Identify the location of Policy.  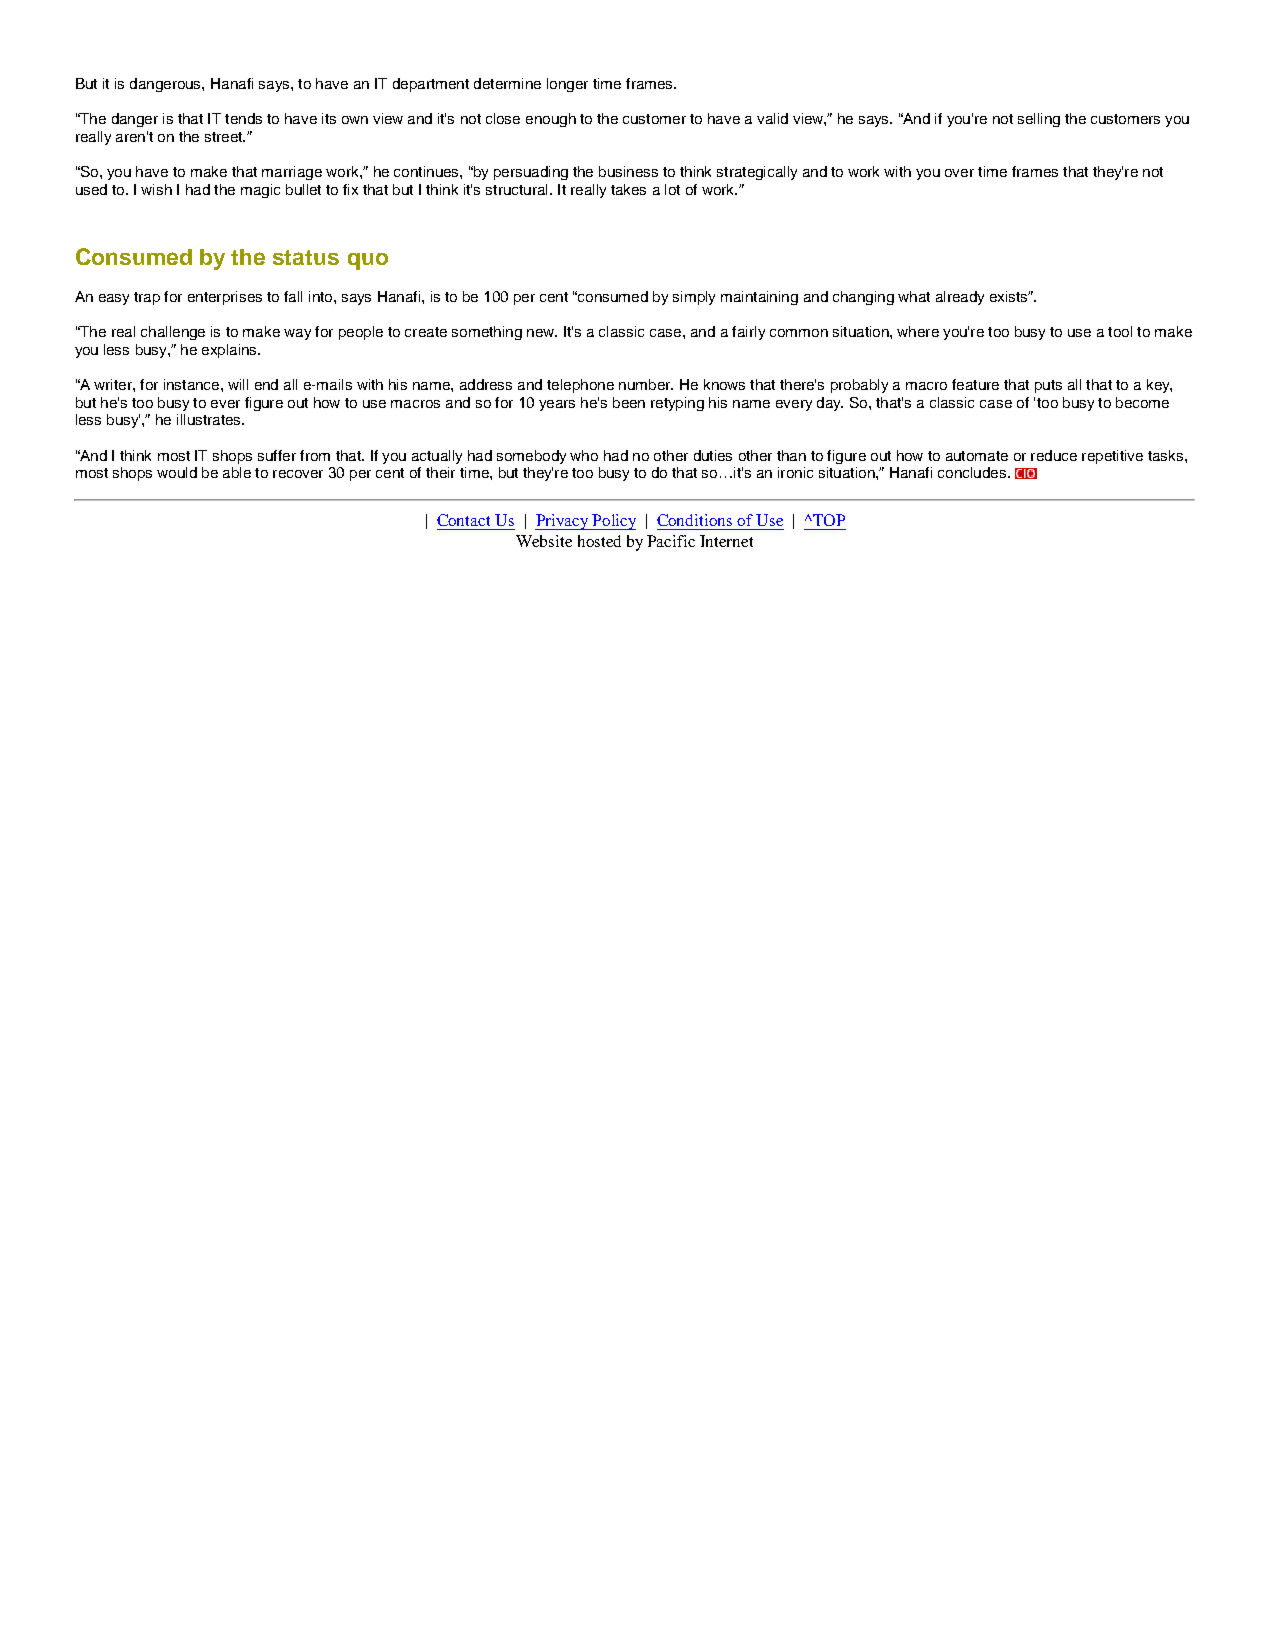
(613, 522).
